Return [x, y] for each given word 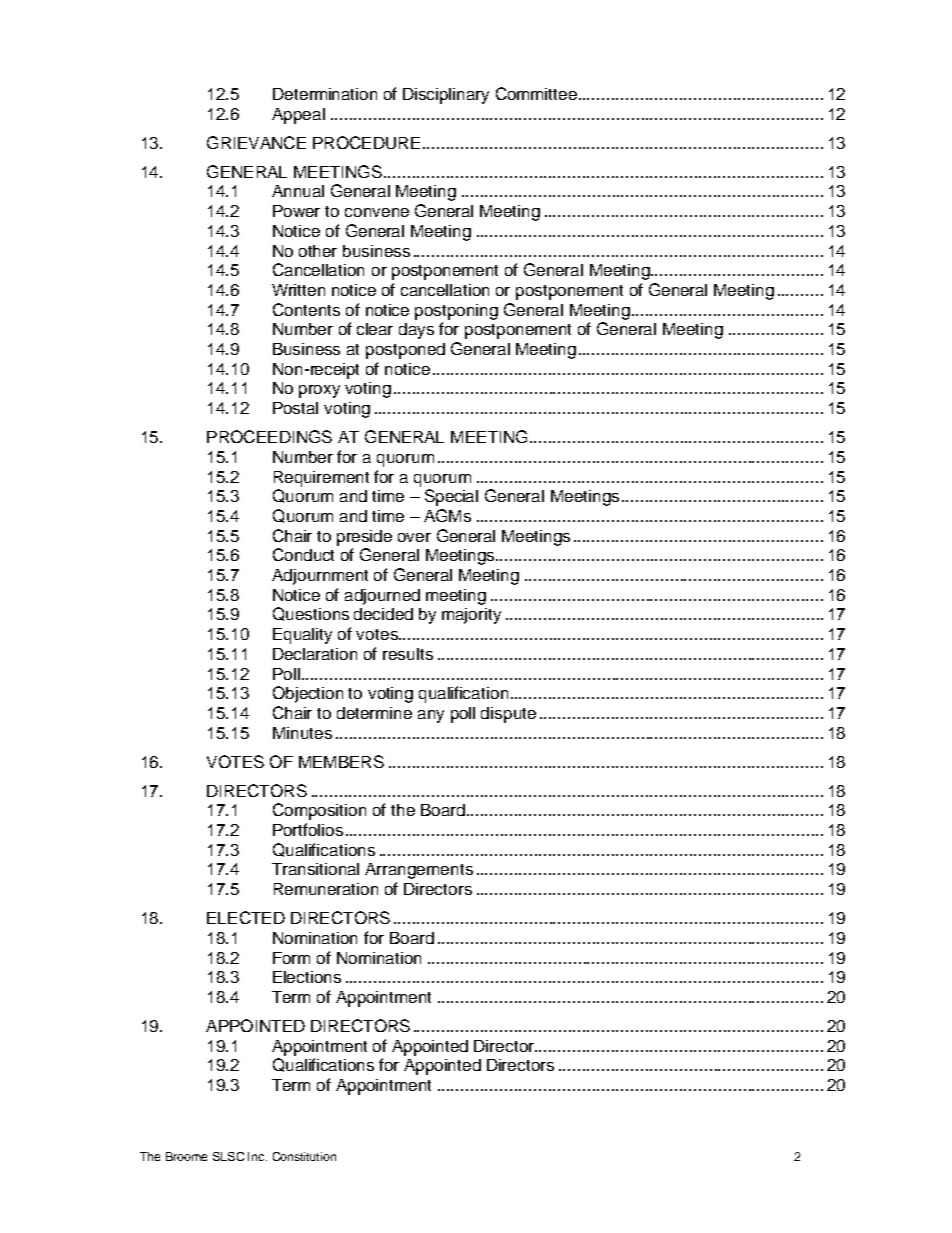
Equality [302, 636]
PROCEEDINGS [269, 436]
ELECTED [246, 917]
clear [375, 329]
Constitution [304, 1156]
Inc [257, 1156]
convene [377, 212]
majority [471, 616]
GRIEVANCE [256, 142]
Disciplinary [446, 96]
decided [383, 614]
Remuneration [326, 889]
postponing [456, 312]
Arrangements [419, 871]
